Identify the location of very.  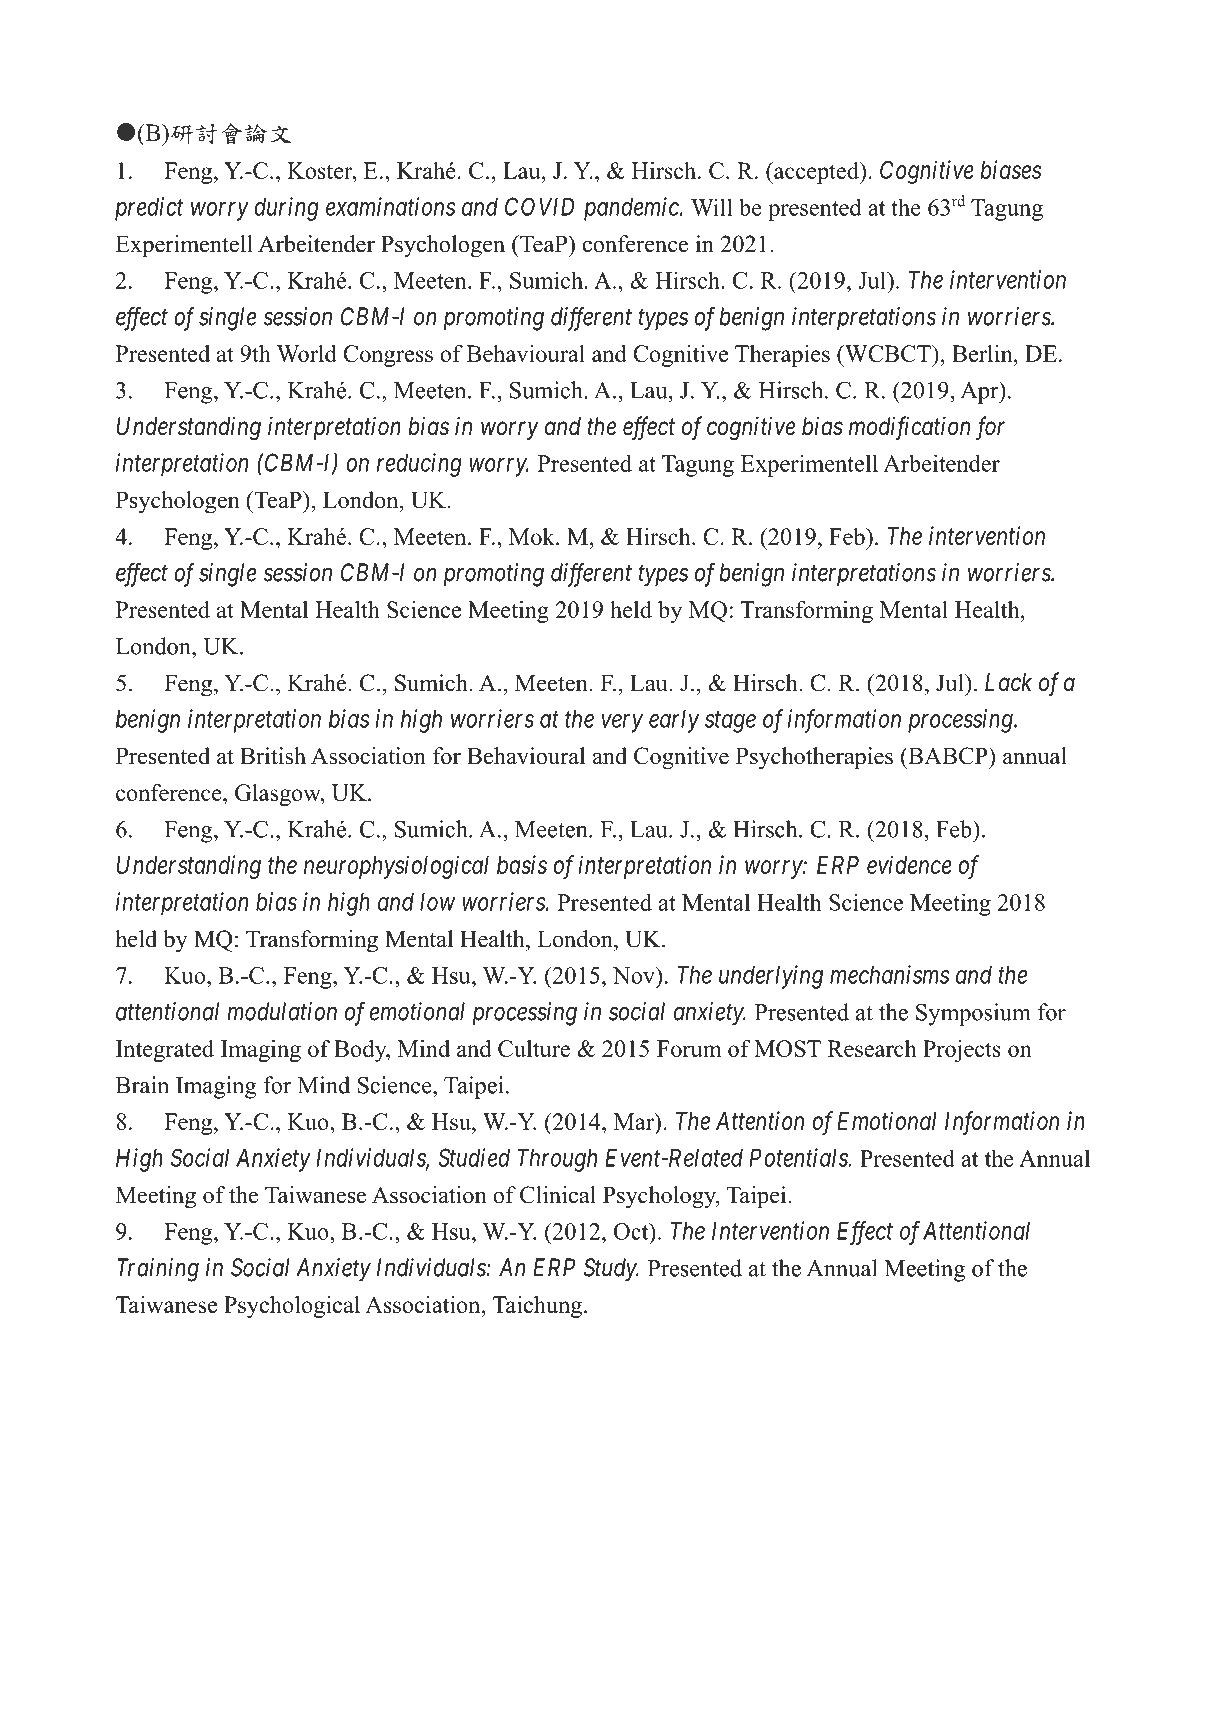
(622, 723).
